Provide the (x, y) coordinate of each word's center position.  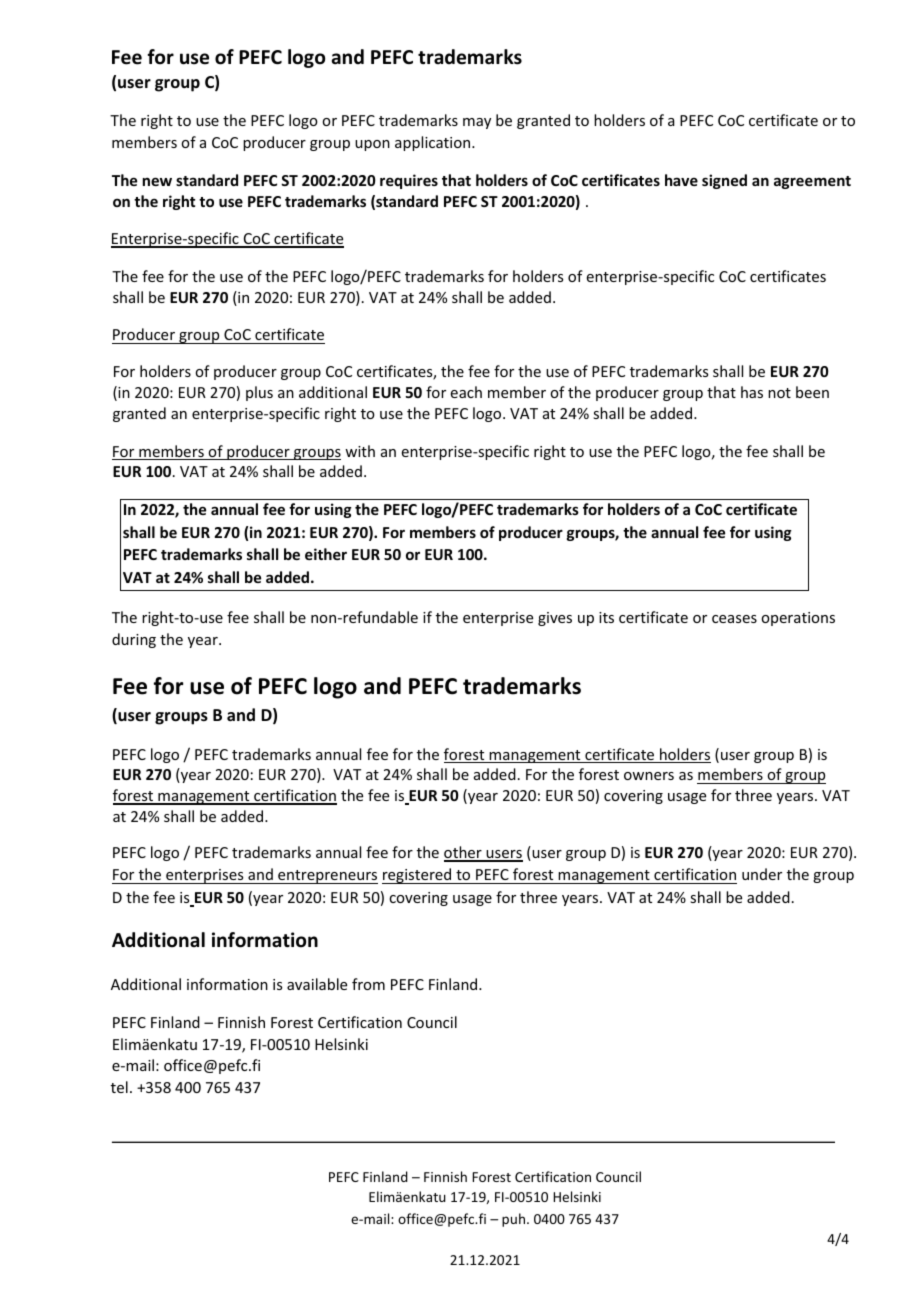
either (326, 554)
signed (724, 181)
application (434, 143)
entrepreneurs (327, 877)
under (762, 874)
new (157, 181)
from (368, 984)
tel (119, 1087)
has (752, 392)
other (464, 853)
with (360, 451)
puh (515, 1220)
